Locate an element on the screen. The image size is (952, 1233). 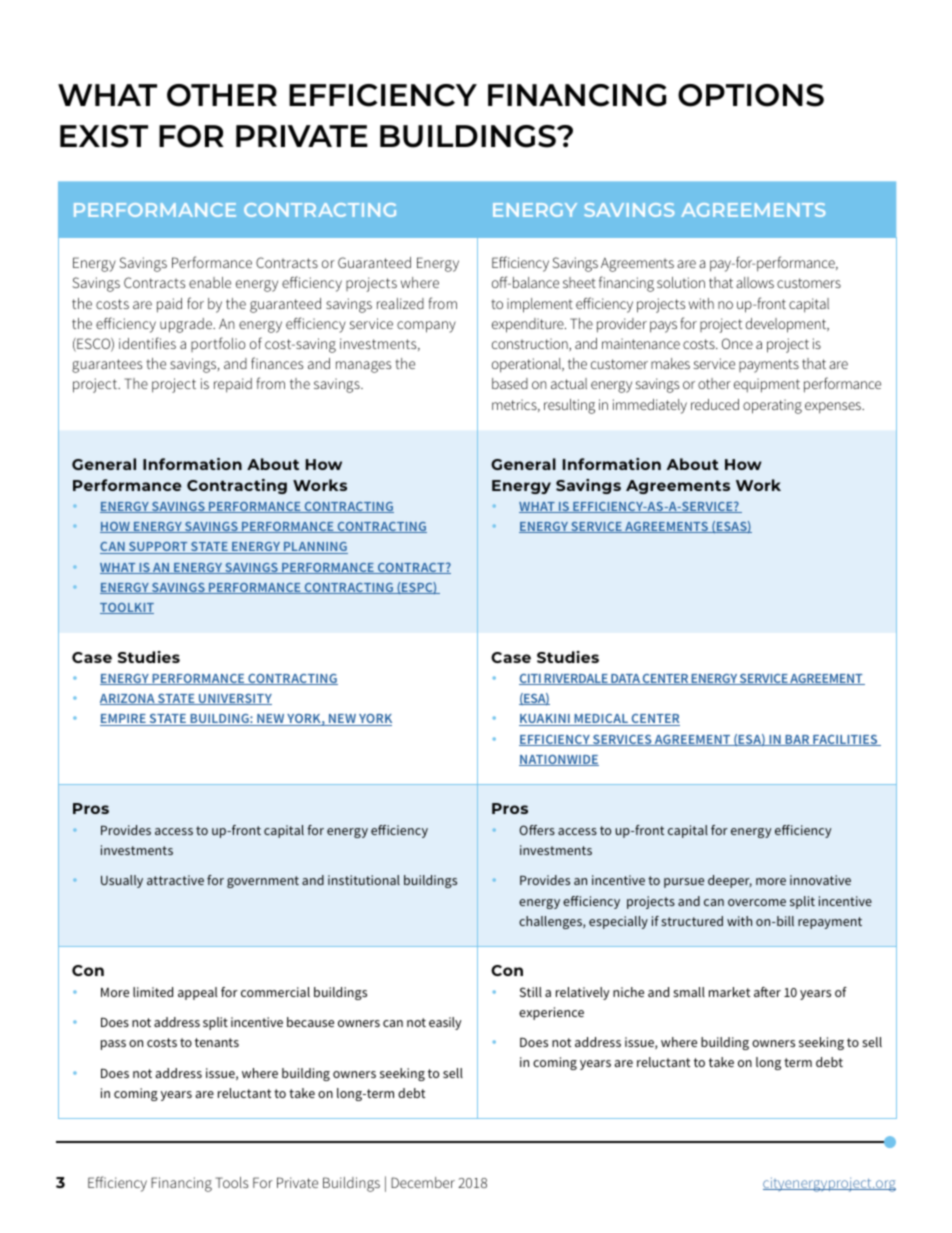
sheet is located at coordinates (579, 282).
